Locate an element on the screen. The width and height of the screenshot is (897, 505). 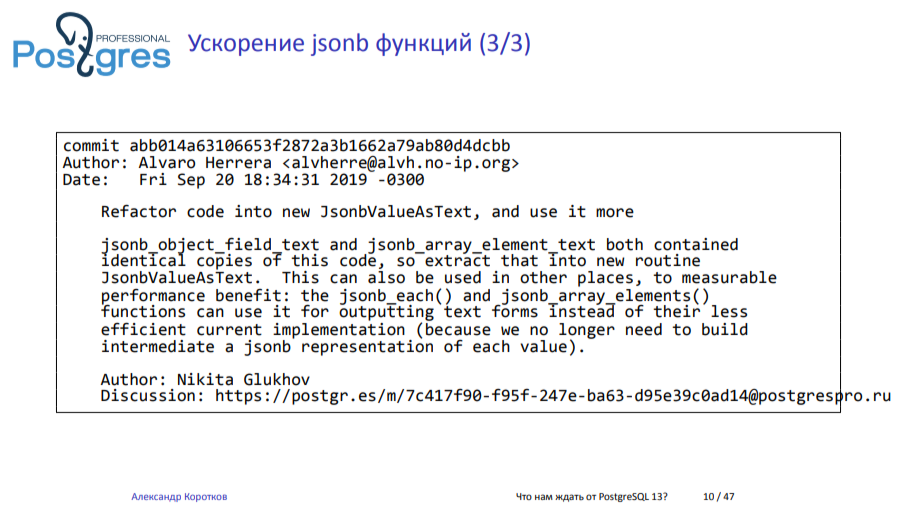
need is located at coordinates (644, 329).
